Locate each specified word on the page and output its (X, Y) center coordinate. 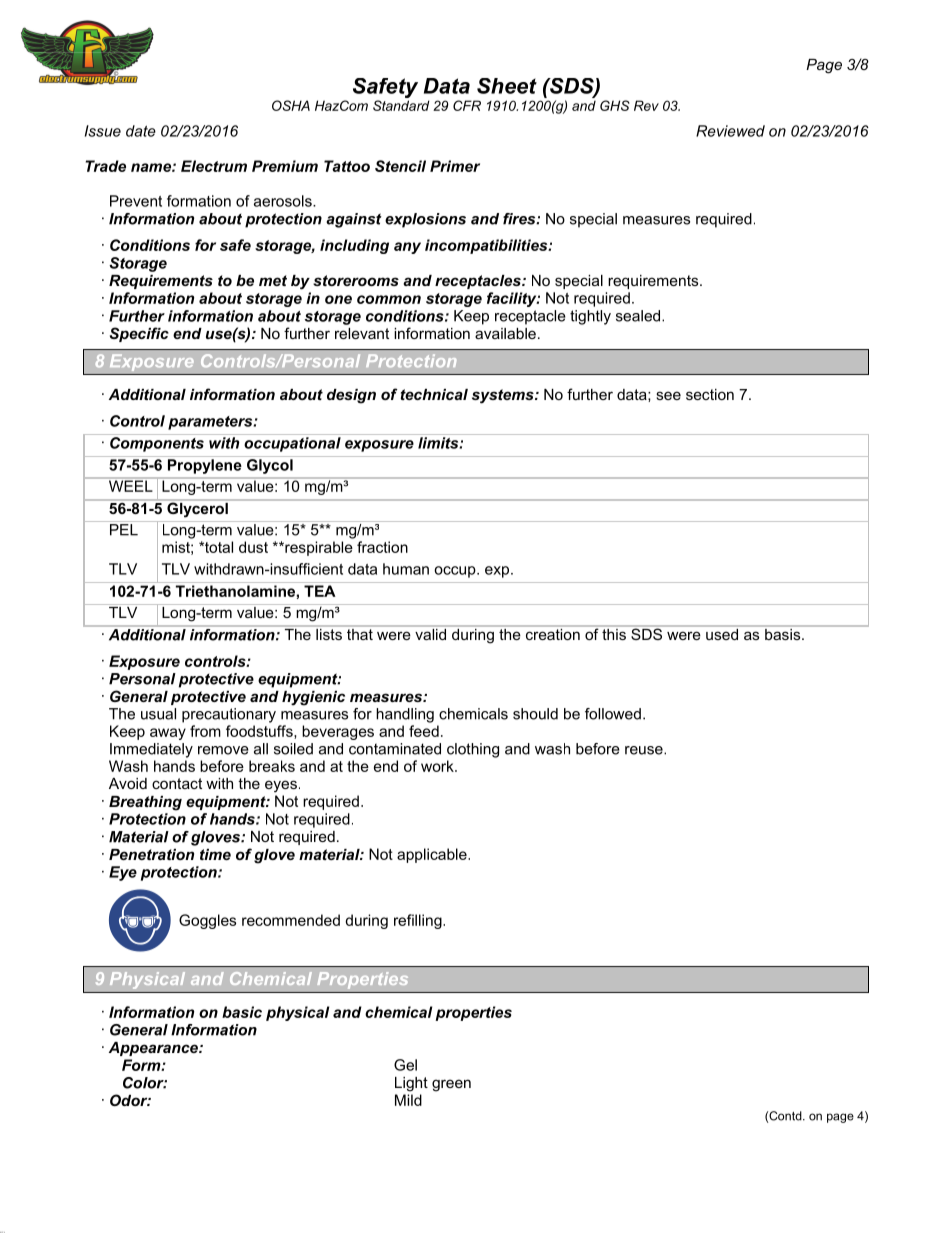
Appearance (154, 1049)
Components (157, 444)
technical (434, 394)
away (168, 734)
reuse (645, 750)
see (668, 395)
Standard (401, 105)
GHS (615, 105)
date (141, 131)
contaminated (395, 749)
